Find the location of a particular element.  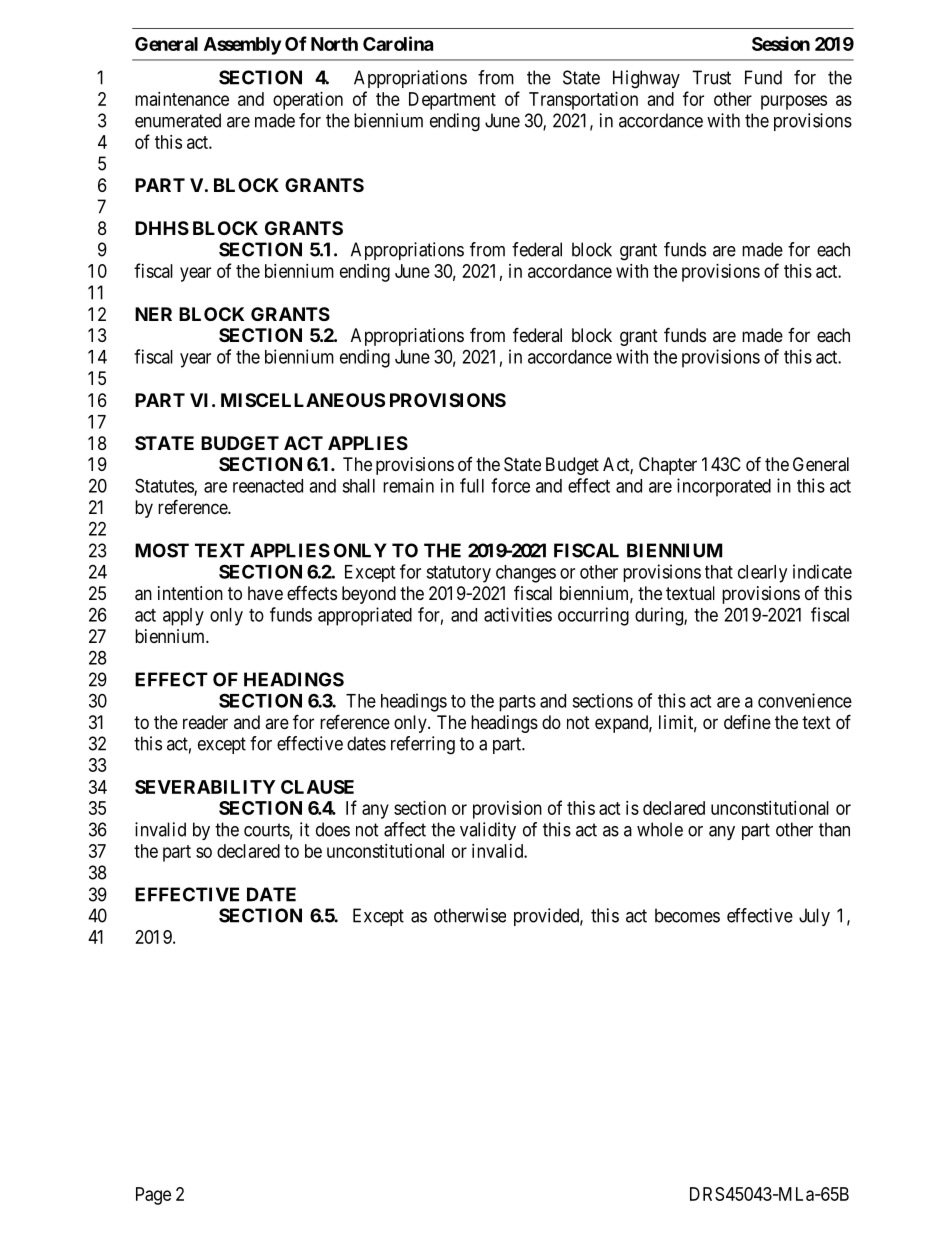

force is located at coordinates (510, 485).
